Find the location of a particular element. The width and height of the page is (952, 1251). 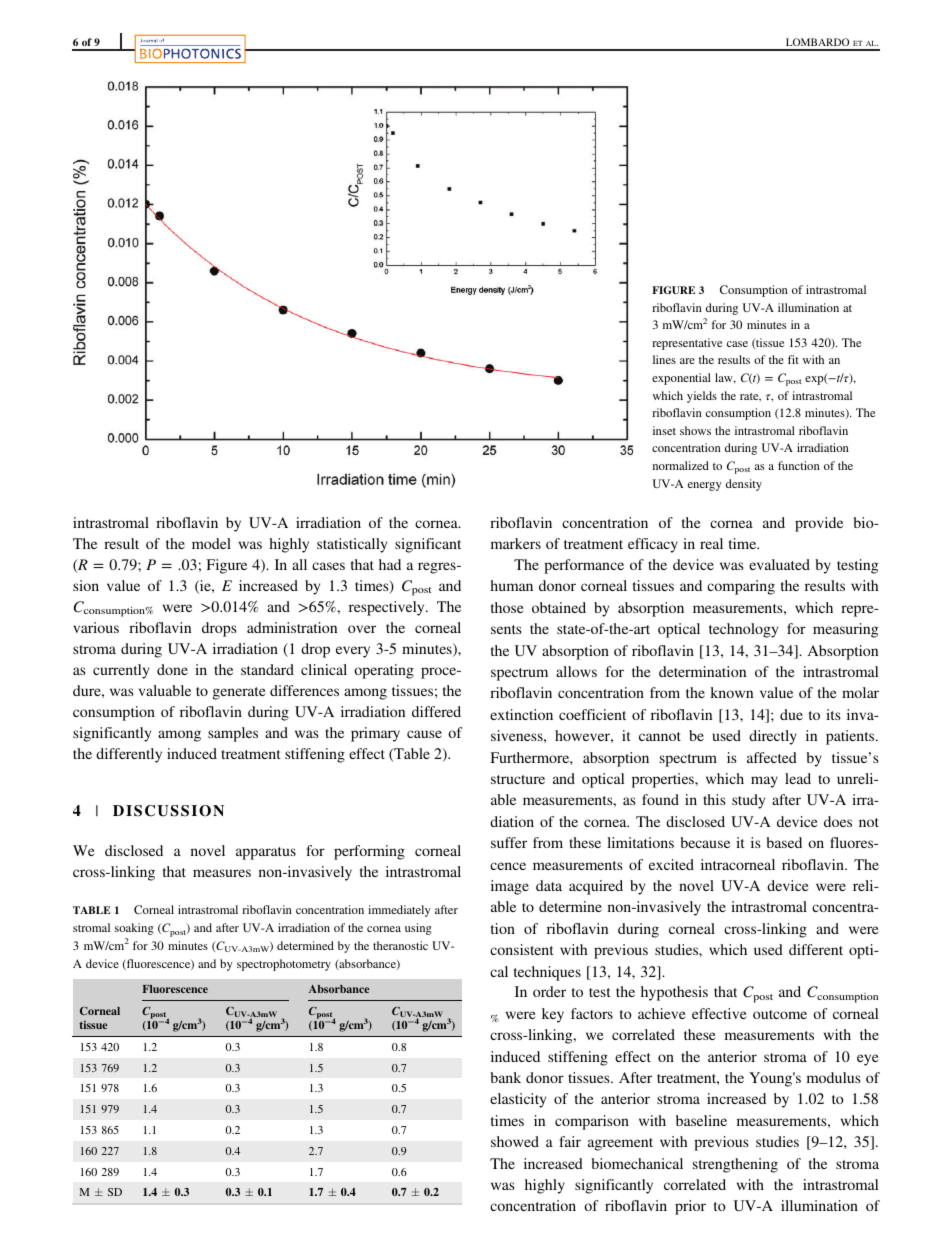

outcome is located at coordinates (780, 1014).
